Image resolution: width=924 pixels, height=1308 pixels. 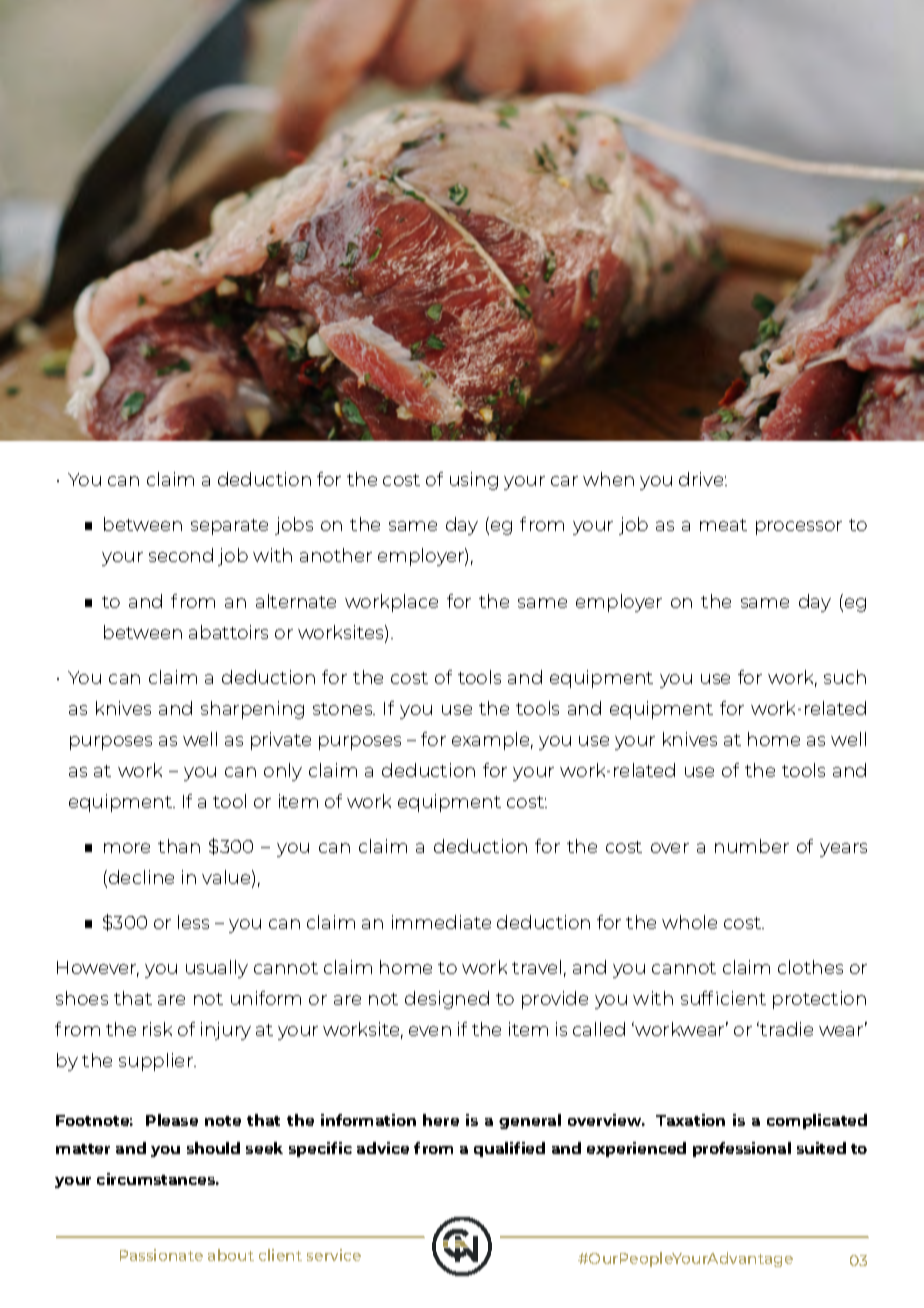 What do you see at coordinates (161, 1255) in the document?
I see `Passionate` at bounding box center [161, 1255].
